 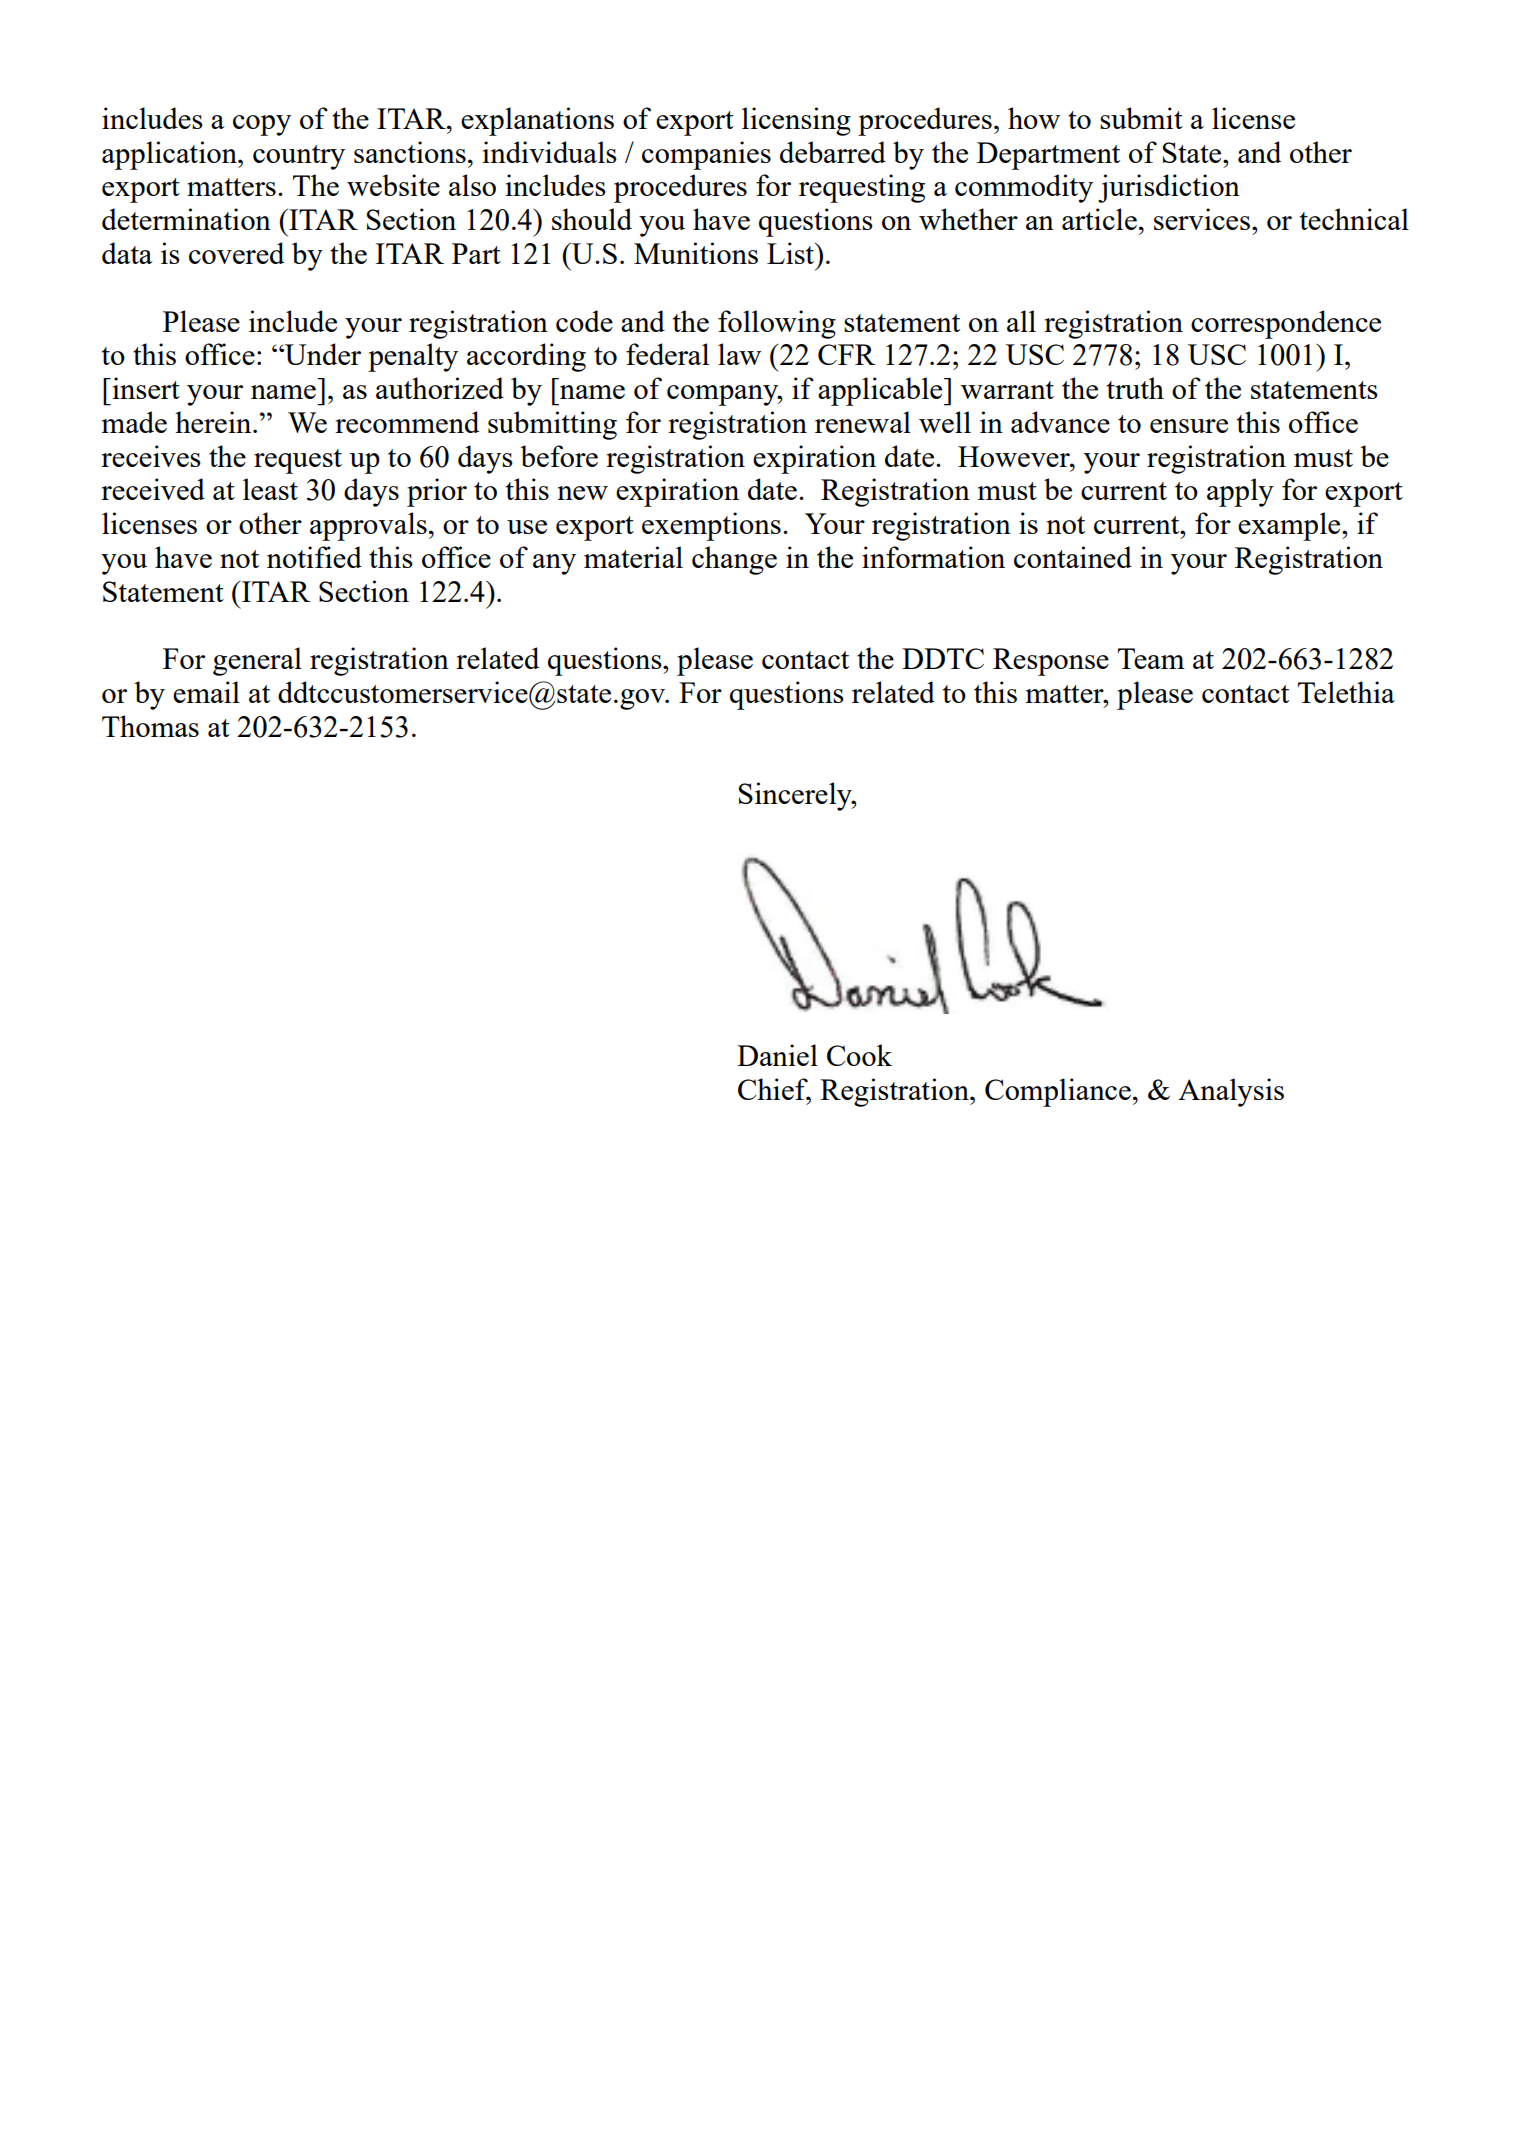 I want to click on change, so click(x=734, y=560).
